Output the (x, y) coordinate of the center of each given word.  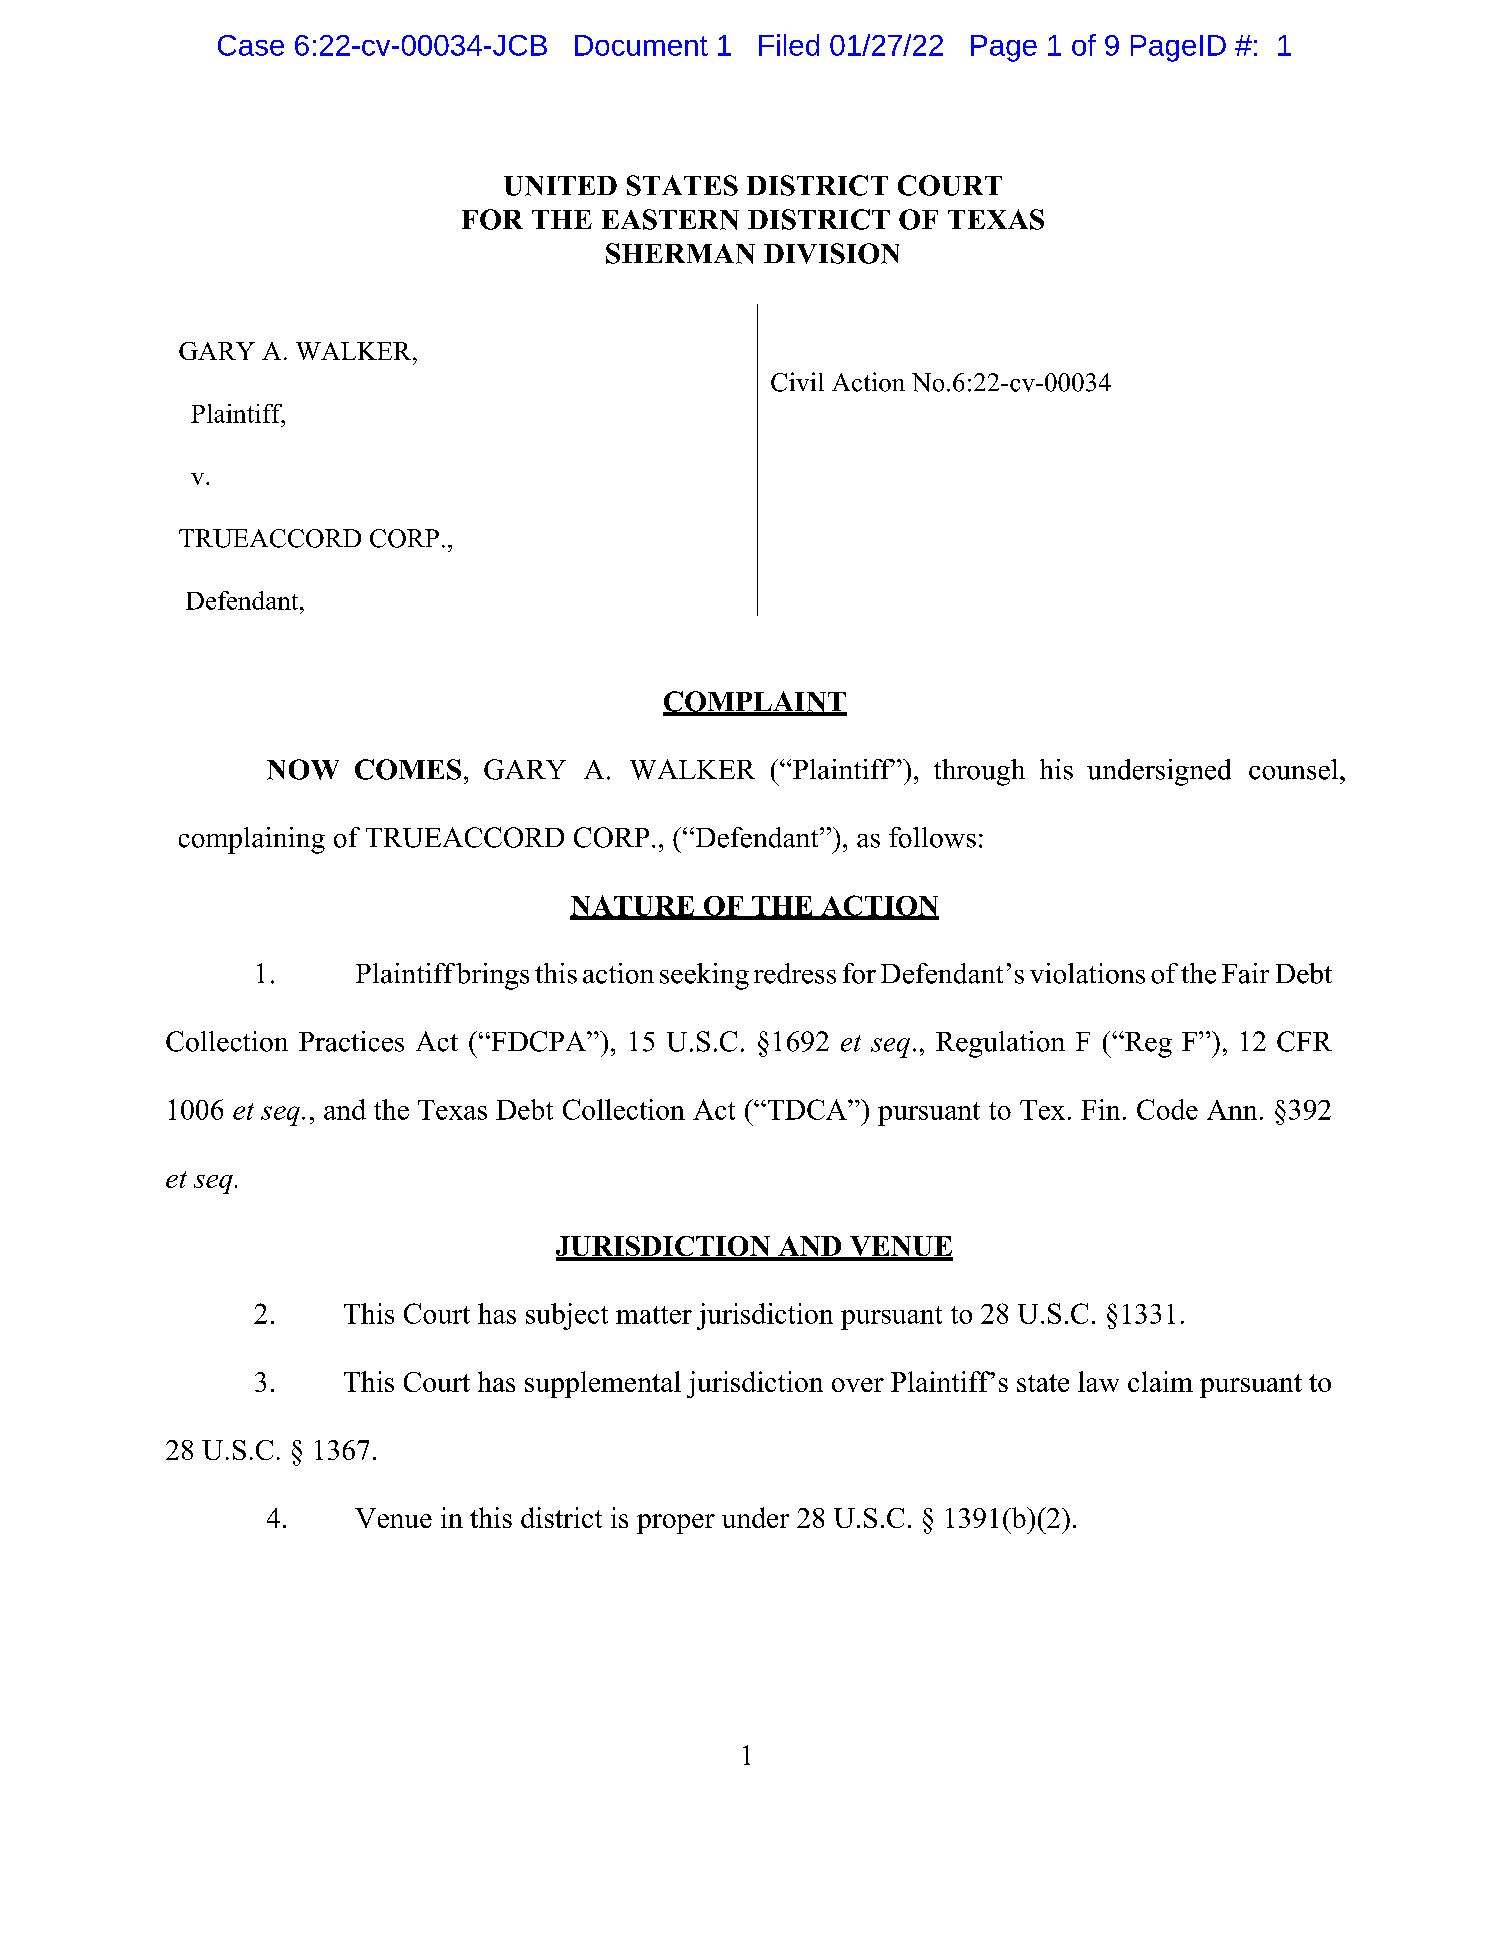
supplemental (603, 1384)
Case (251, 45)
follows (932, 837)
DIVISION (831, 253)
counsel (1295, 769)
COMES (408, 769)
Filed (789, 45)
